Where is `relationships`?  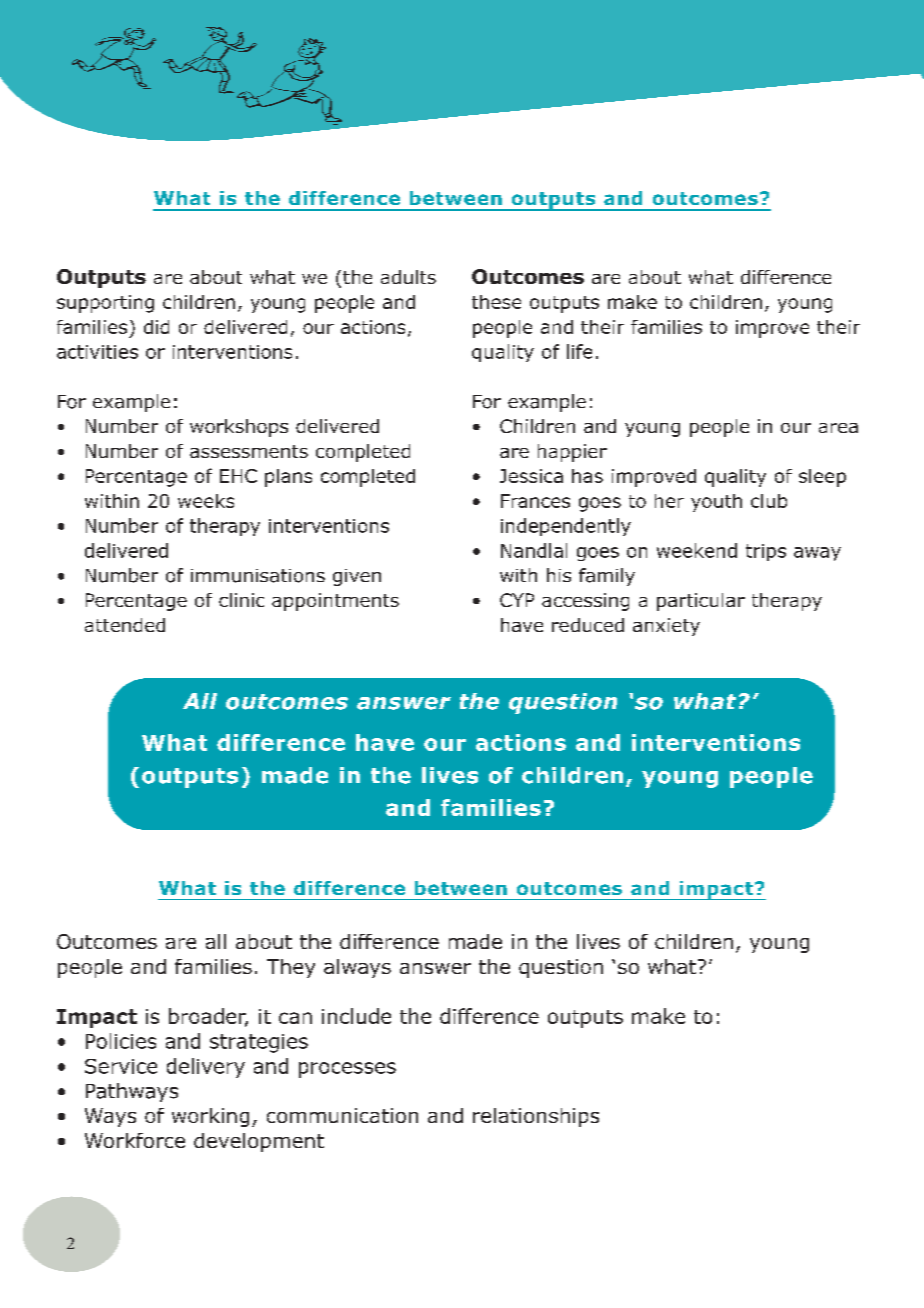
relationships is located at coordinates (536, 1117).
